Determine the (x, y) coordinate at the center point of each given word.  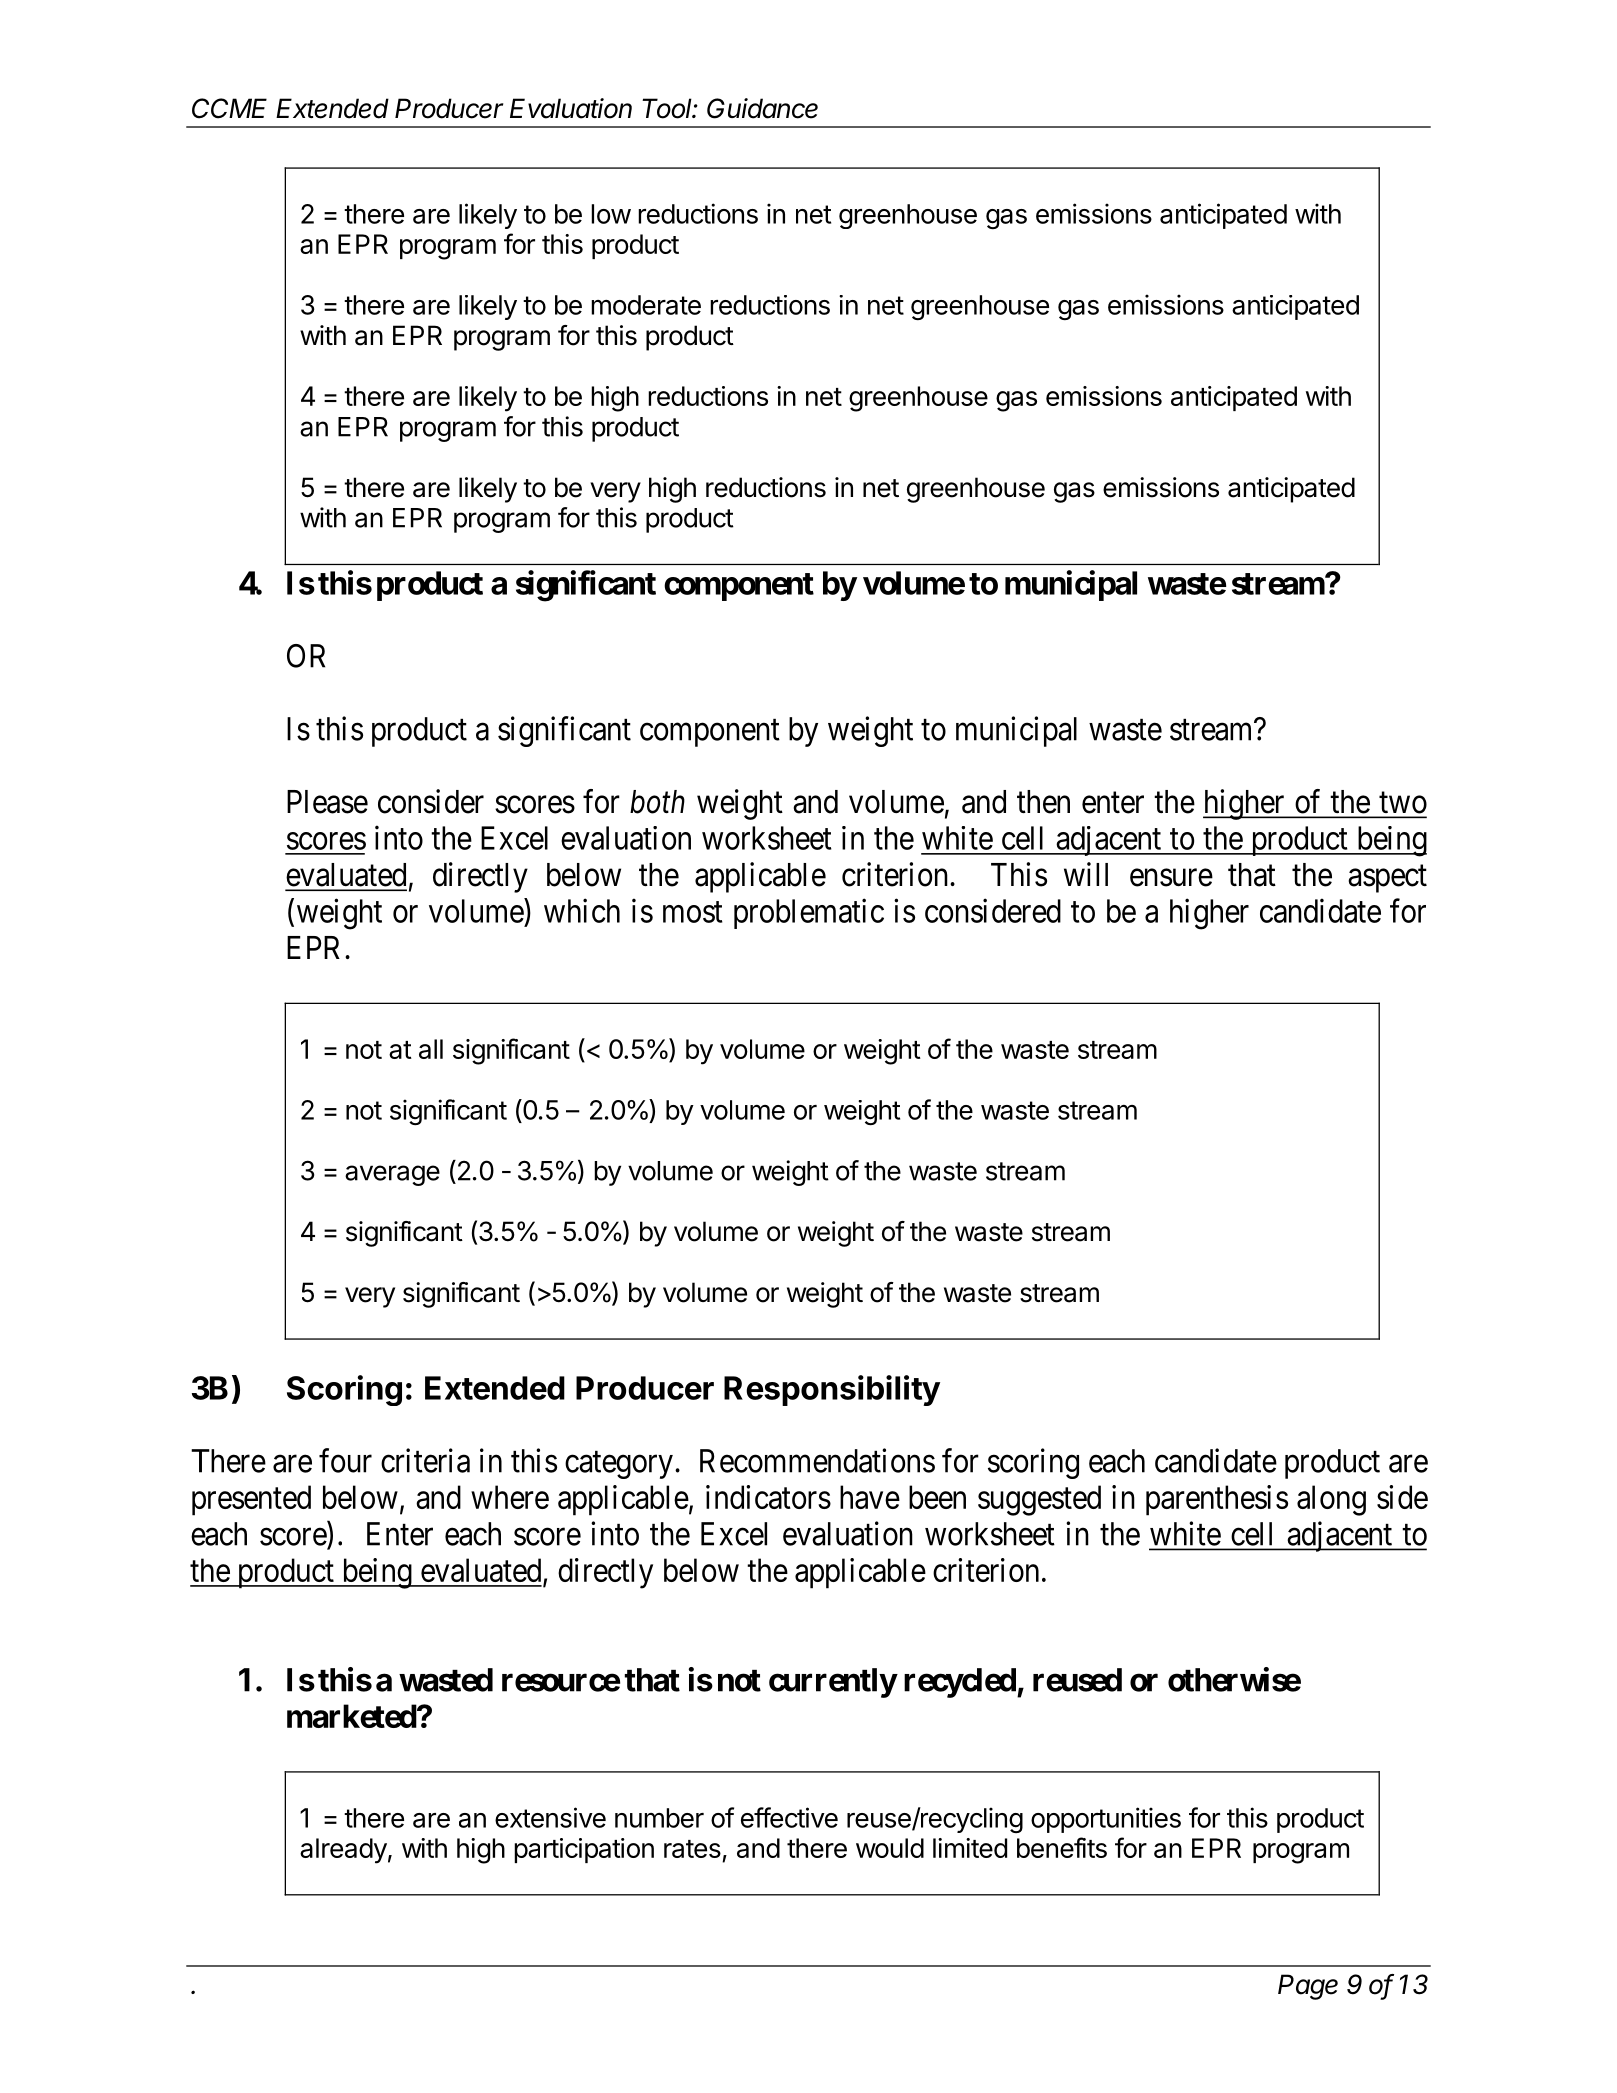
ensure (1171, 878)
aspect (1387, 879)
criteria (425, 1460)
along (1331, 1500)
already (343, 1851)
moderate (646, 305)
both (657, 802)
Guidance (762, 108)
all (431, 1049)
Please (327, 802)
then (1043, 802)
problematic (809, 913)
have (870, 1497)
